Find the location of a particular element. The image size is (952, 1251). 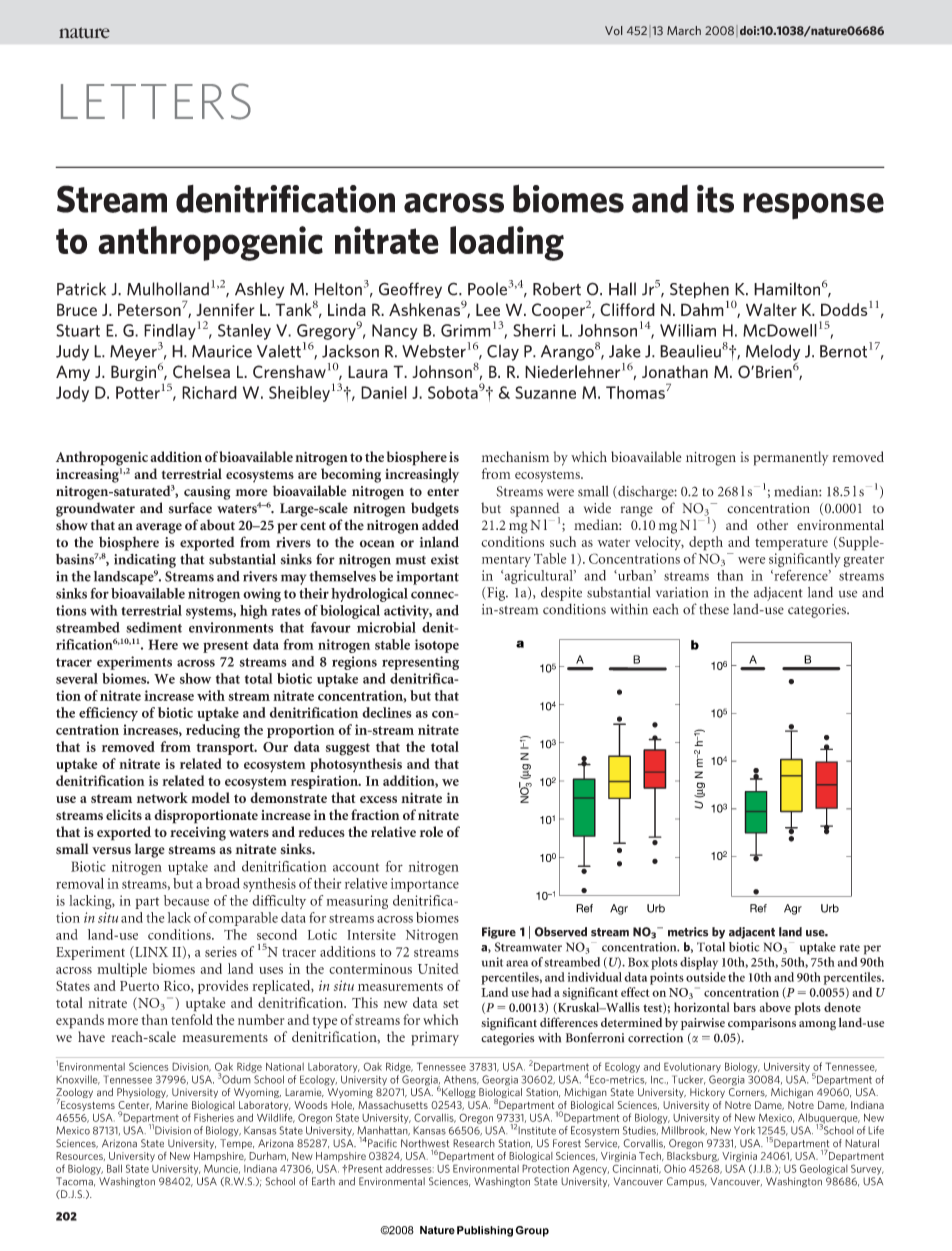

Melody is located at coordinates (773, 352).
